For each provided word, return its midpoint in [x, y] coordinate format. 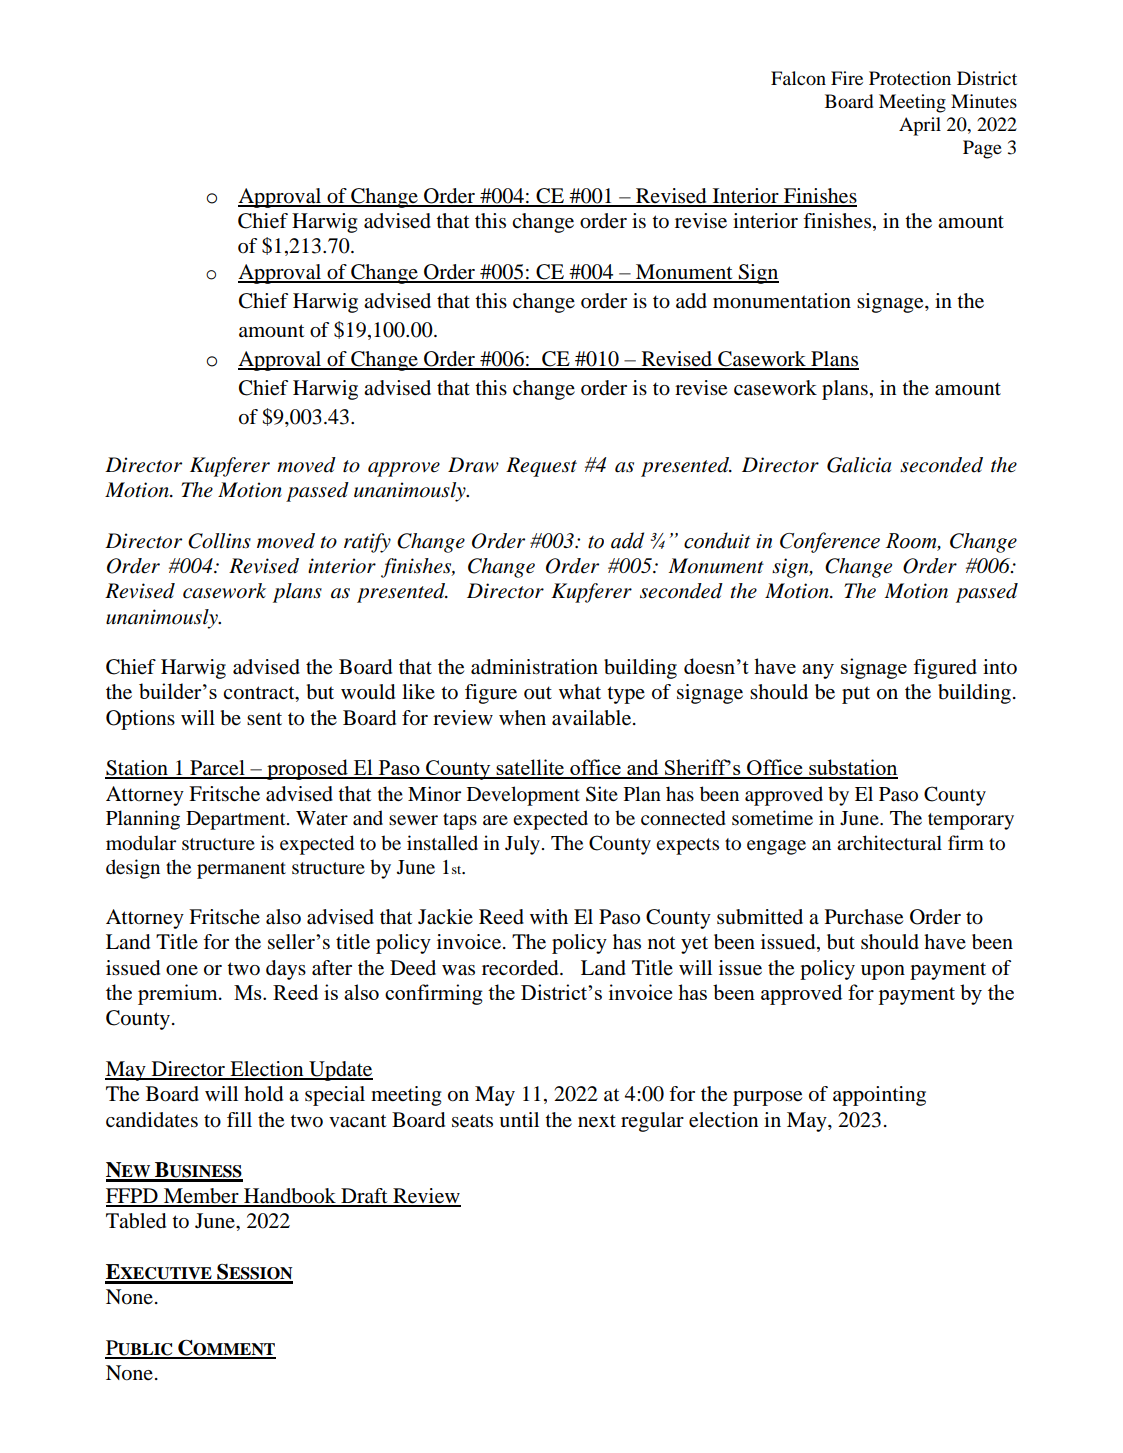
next [597, 1121]
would [368, 692]
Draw [473, 465]
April [920, 126]
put [856, 695]
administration [534, 667]
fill [239, 1119]
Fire [847, 78]
